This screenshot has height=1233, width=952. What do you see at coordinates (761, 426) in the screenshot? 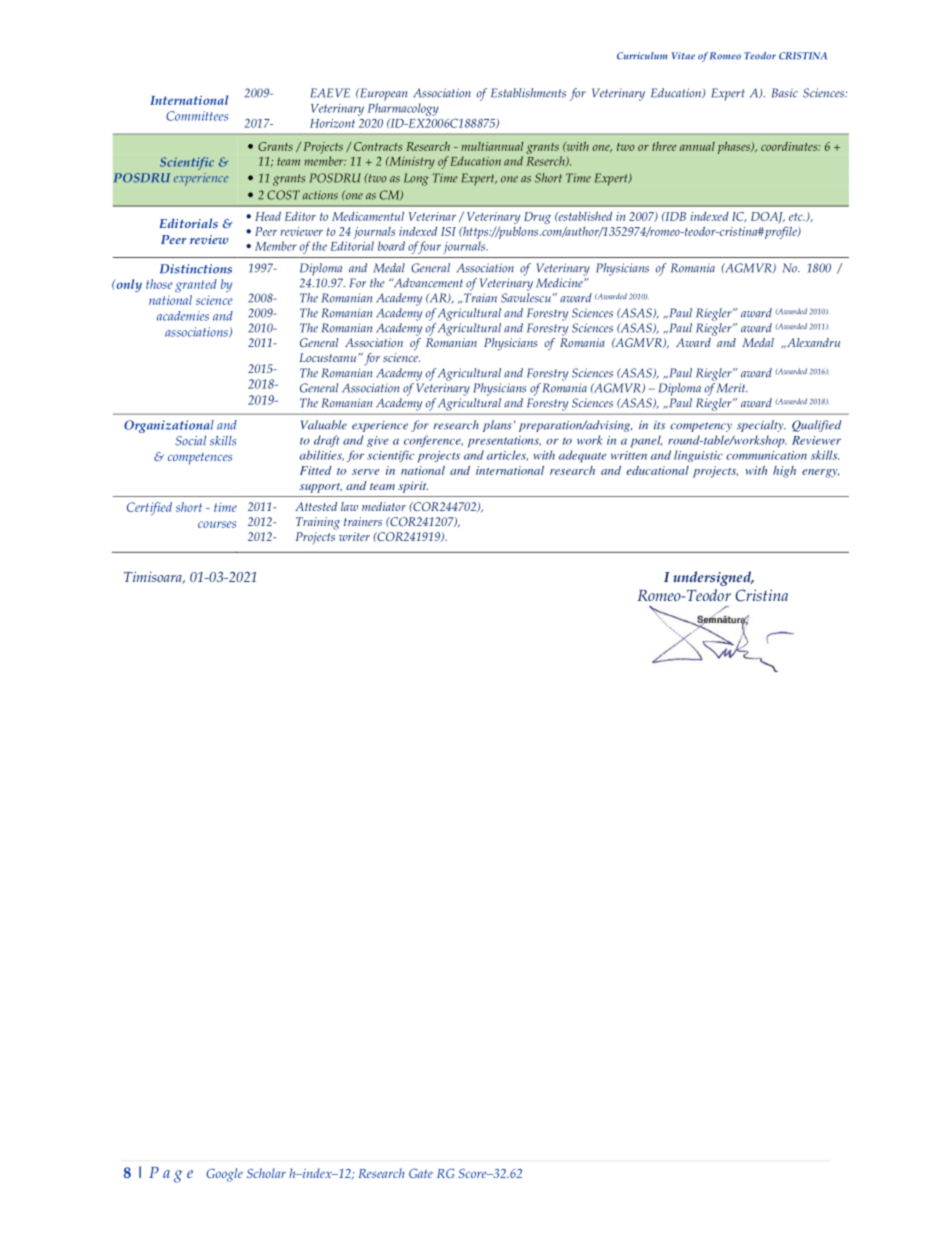
I see `specialty` at bounding box center [761, 426].
